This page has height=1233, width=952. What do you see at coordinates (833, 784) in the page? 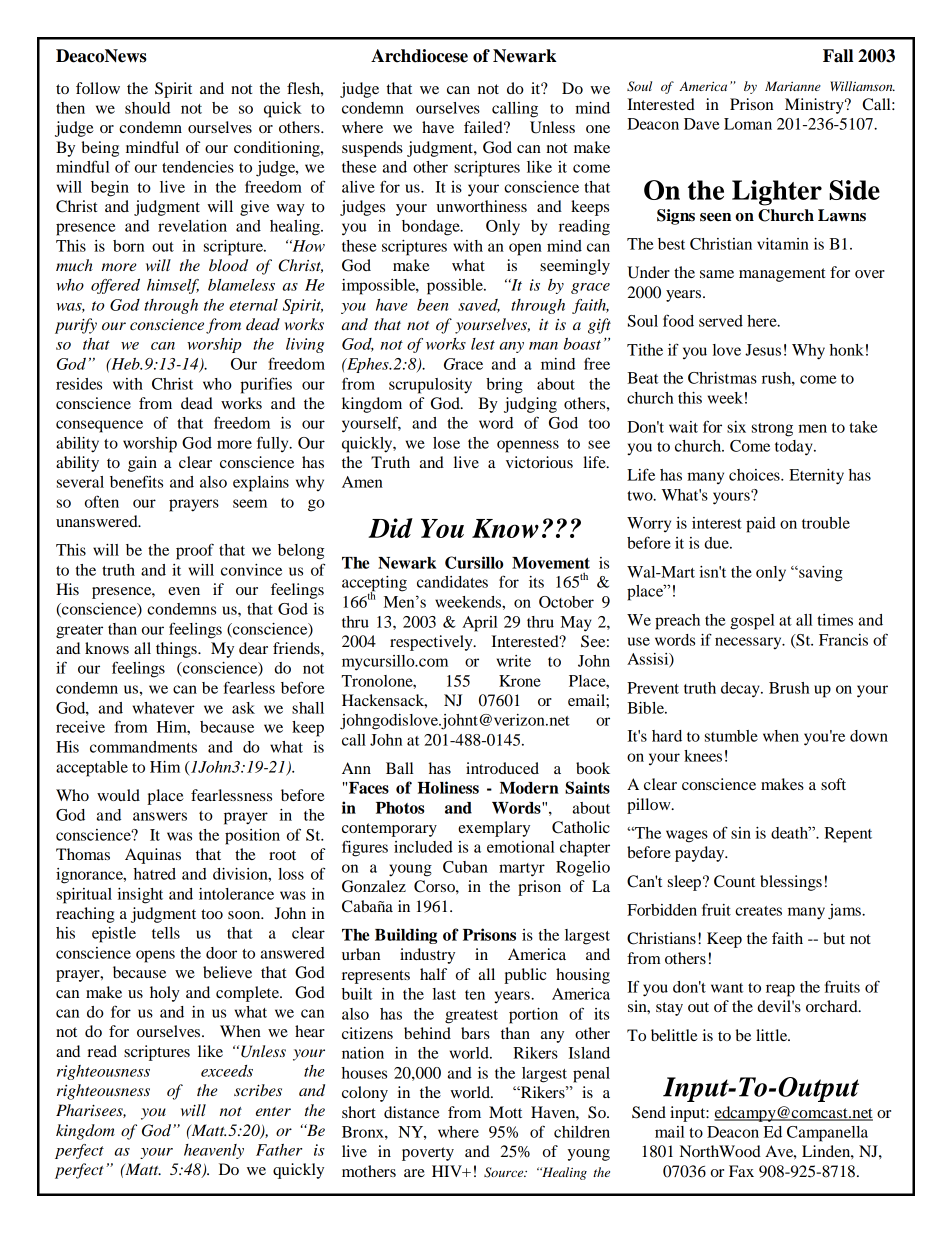
I see `soft` at bounding box center [833, 784].
